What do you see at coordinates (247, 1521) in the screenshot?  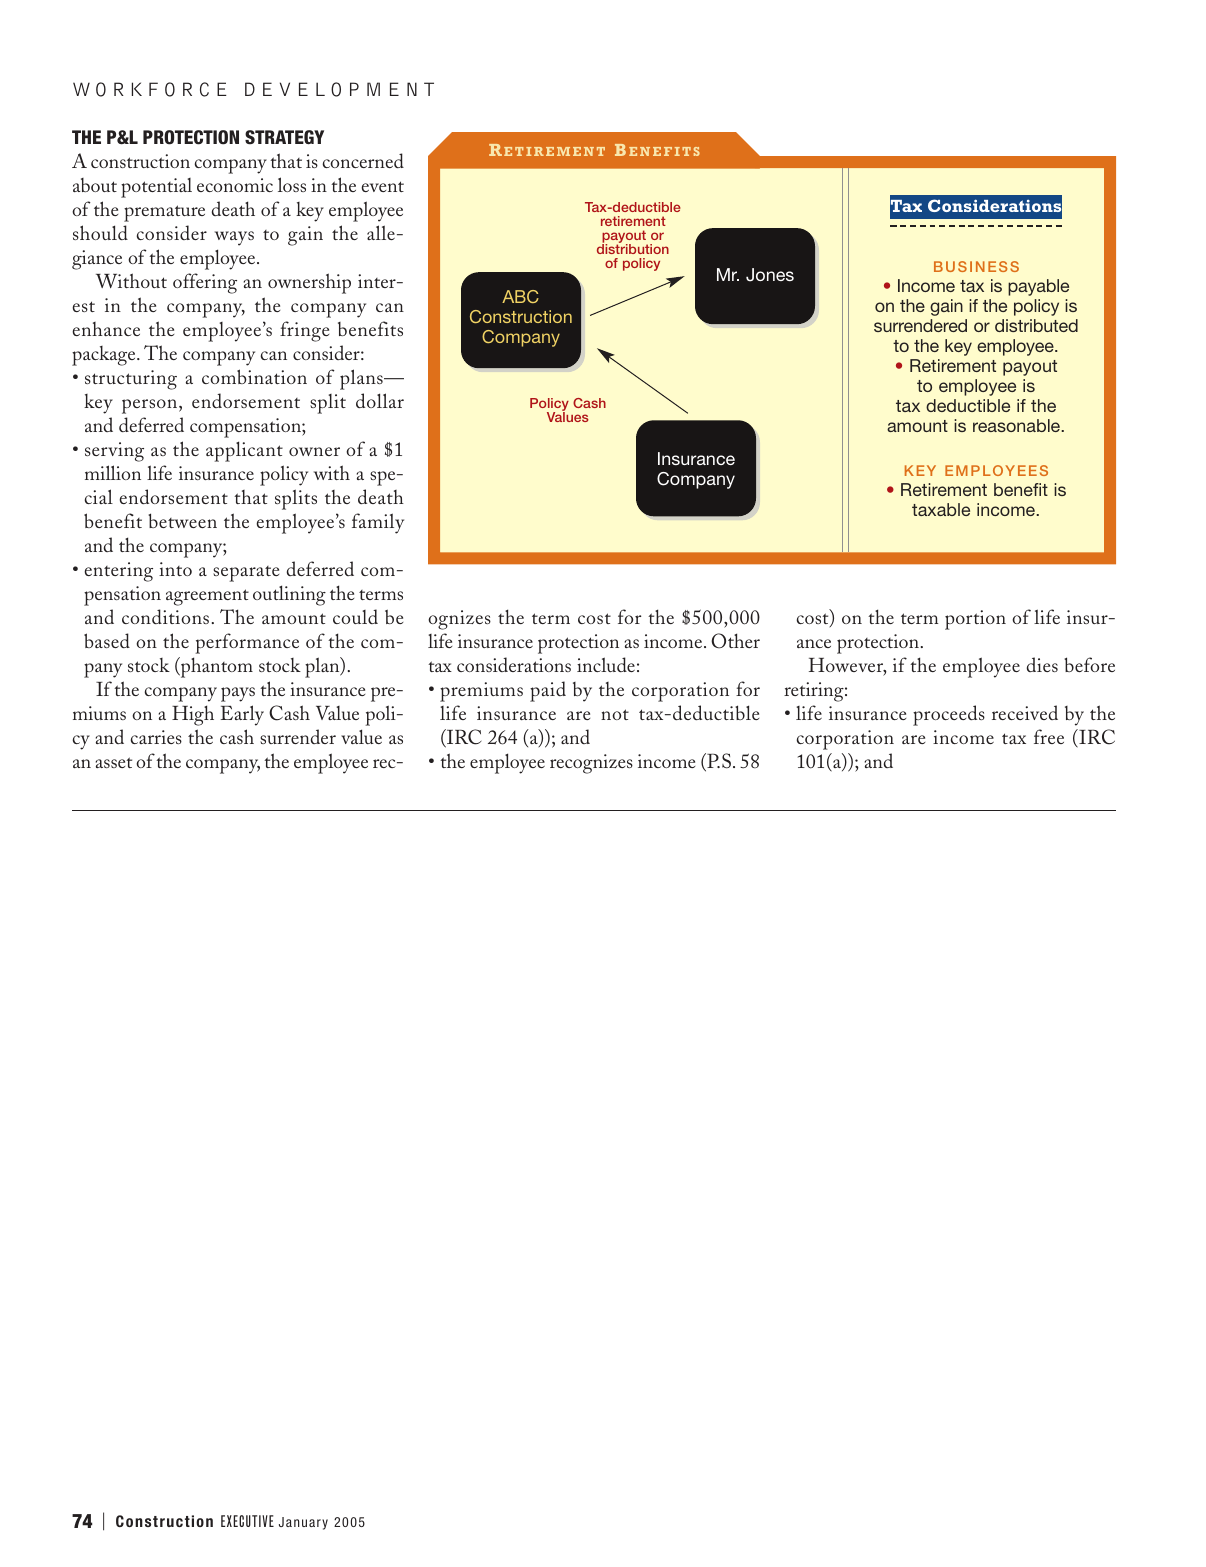 I see `EXECUTIVE` at bounding box center [247, 1521].
